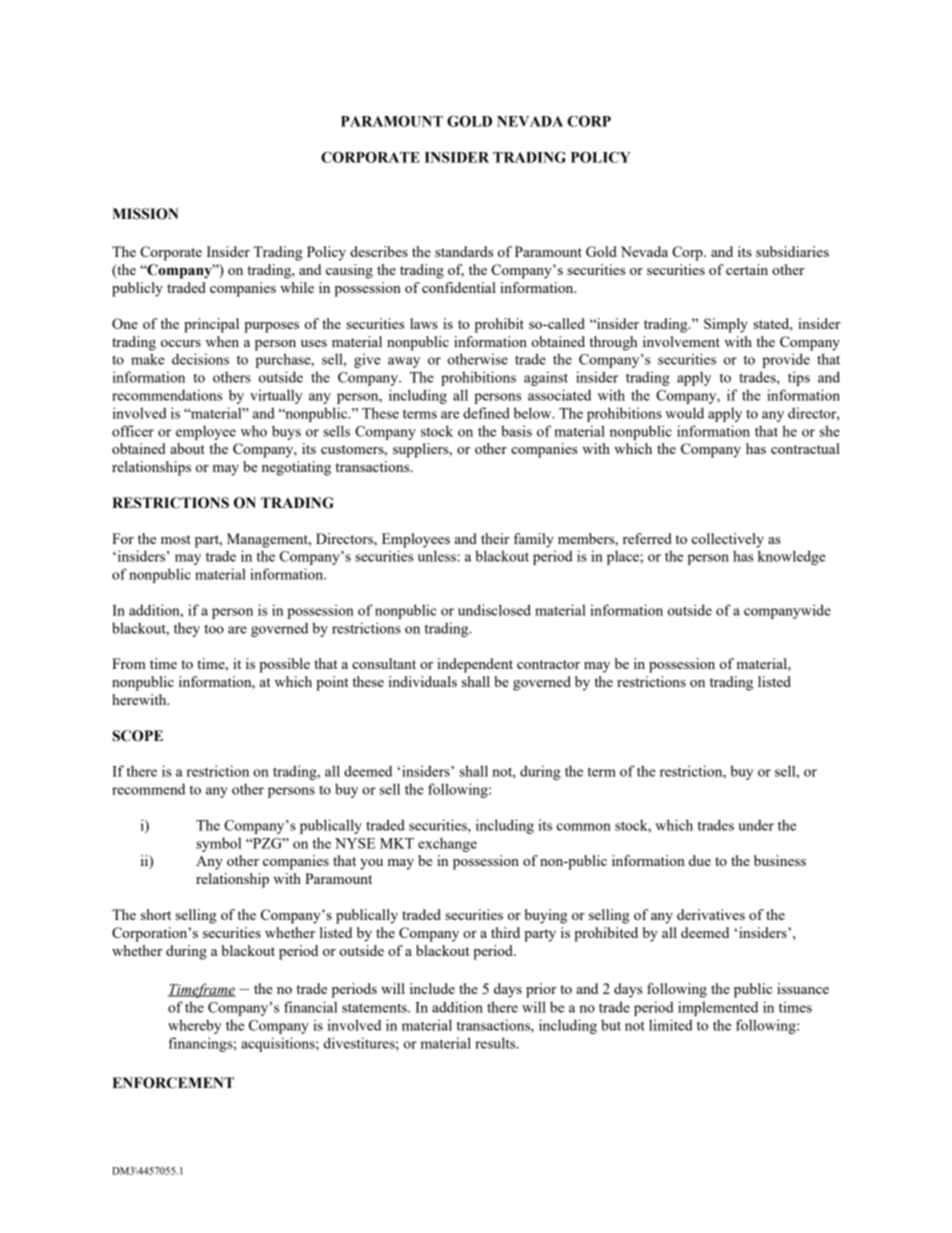  What do you see at coordinates (486, 413) in the document?
I see `defined` at bounding box center [486, 413].
